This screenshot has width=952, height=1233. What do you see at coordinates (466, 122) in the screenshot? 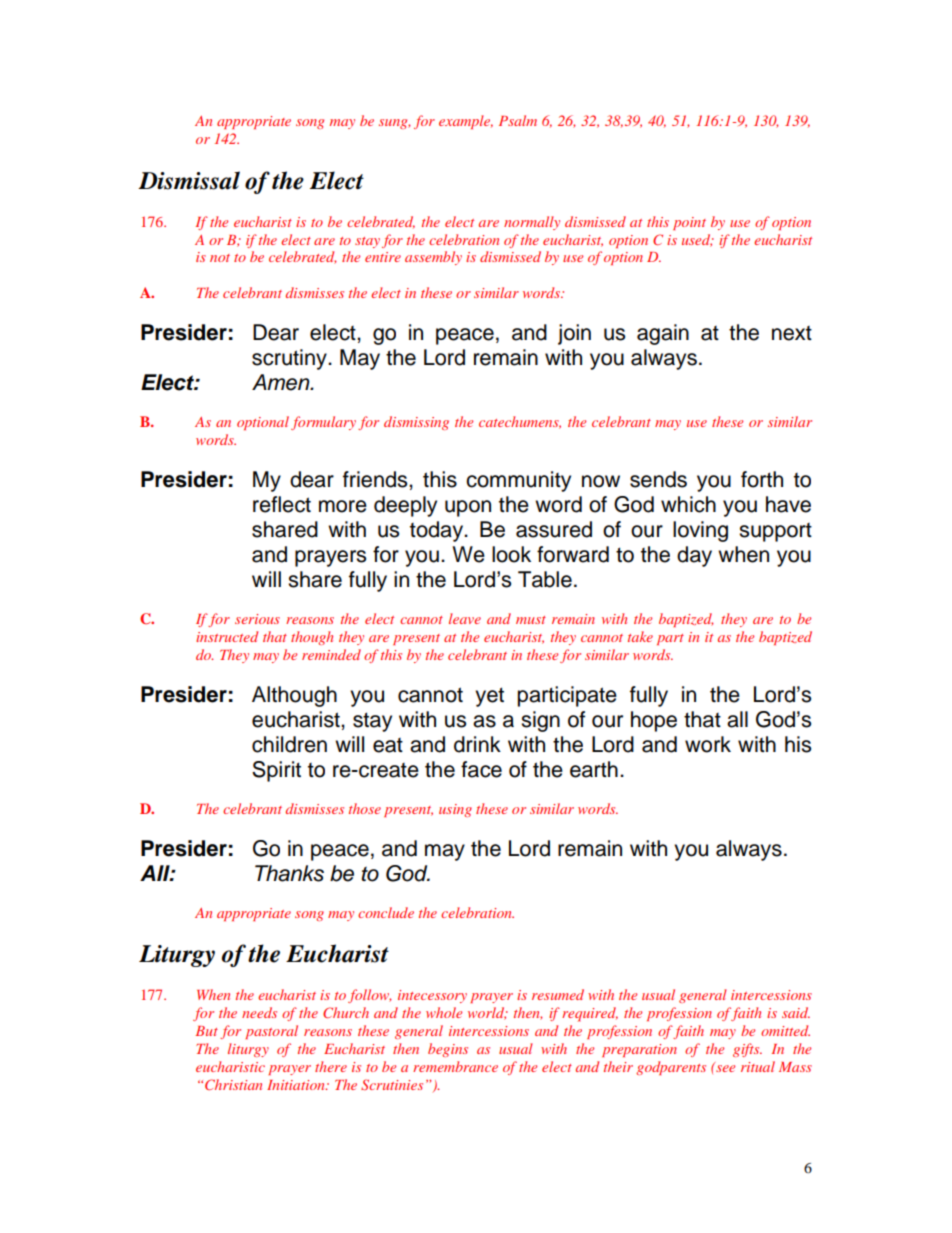
I see `example` at bounding box center [466, 122].
